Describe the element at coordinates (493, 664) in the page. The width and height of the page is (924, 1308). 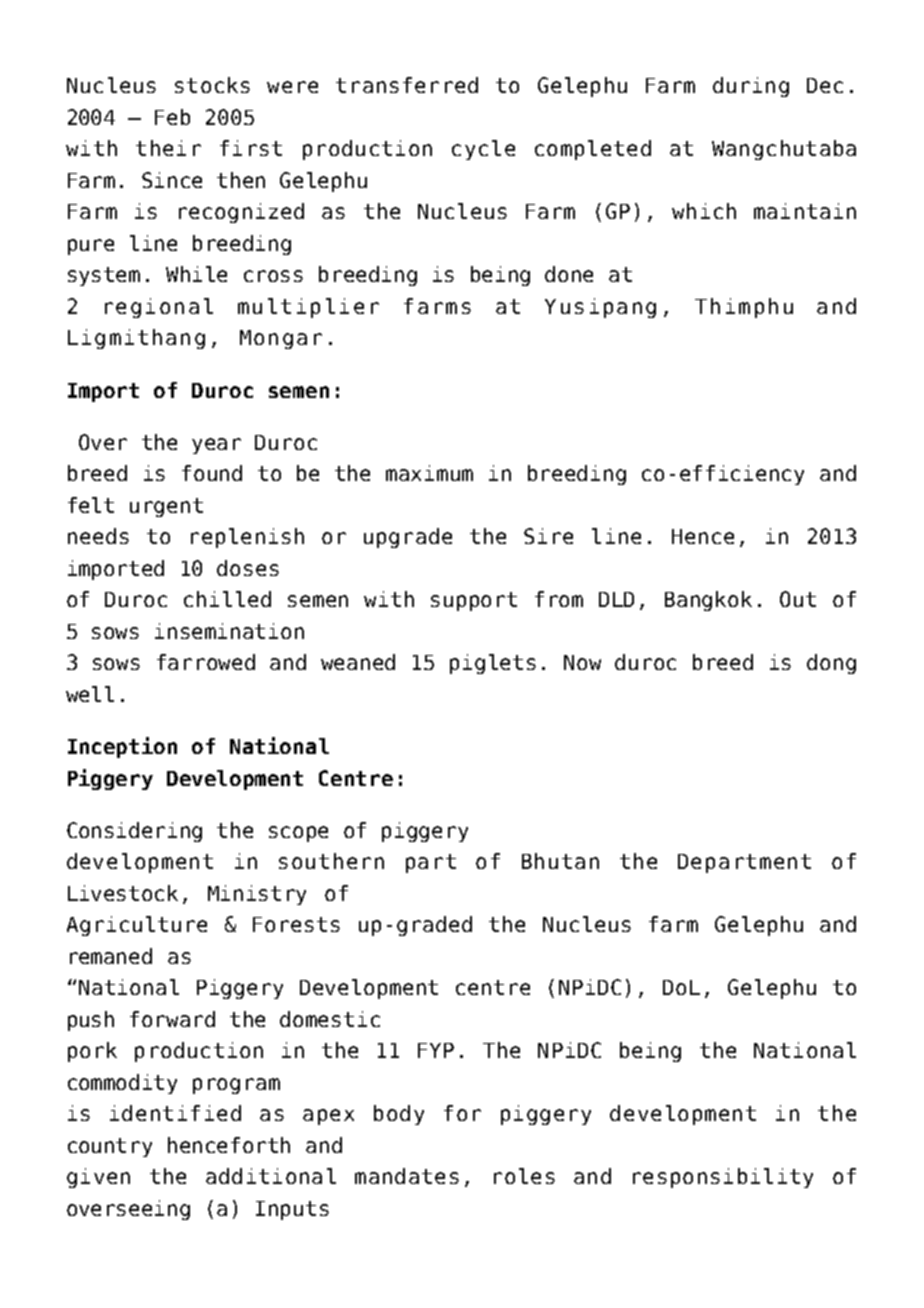
I see `piglets` at that location.
